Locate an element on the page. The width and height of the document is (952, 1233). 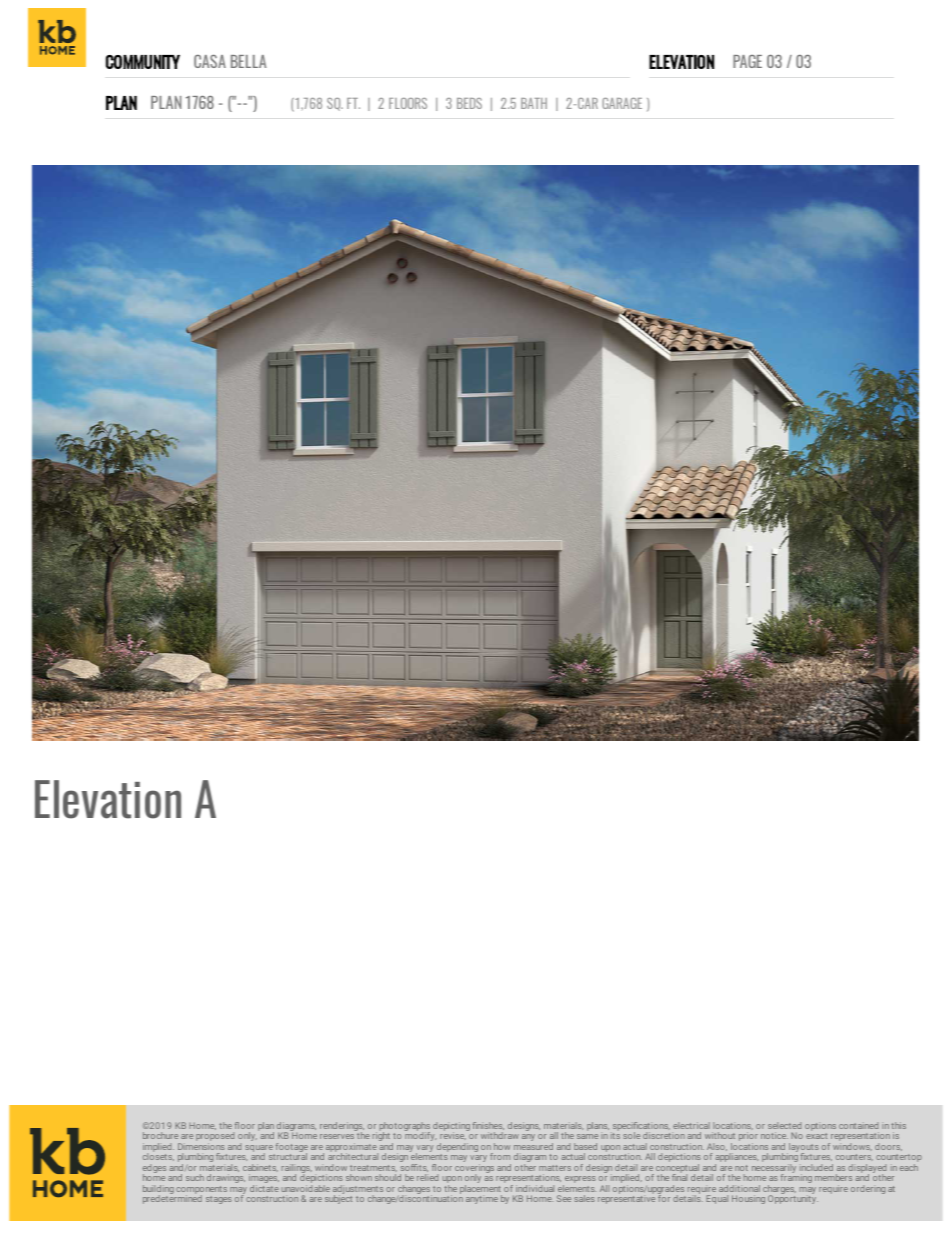
BELLA is located at coordinates (249, 61).
